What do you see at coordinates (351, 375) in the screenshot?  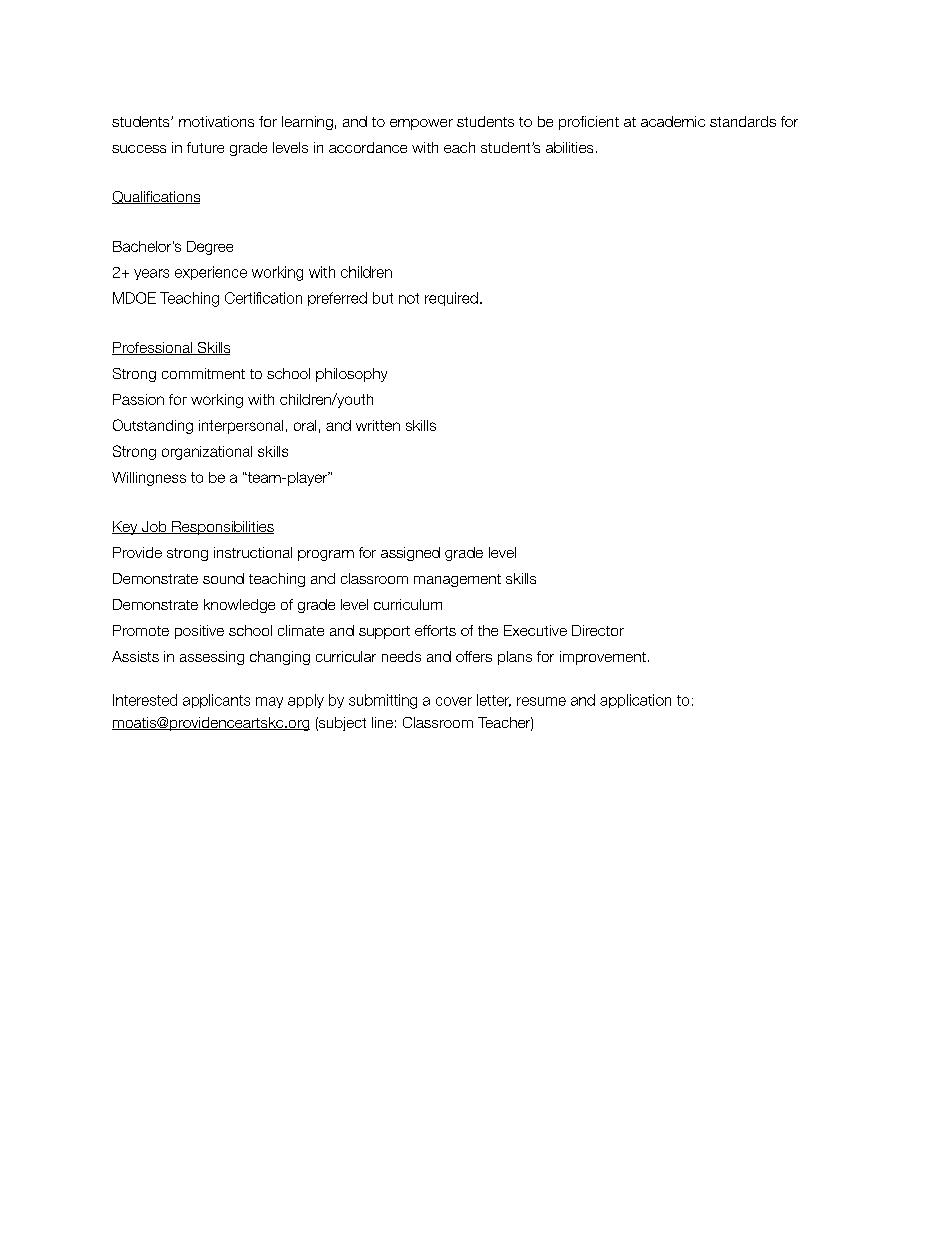 I see `philosophy` at bounding box center [351, 375].
